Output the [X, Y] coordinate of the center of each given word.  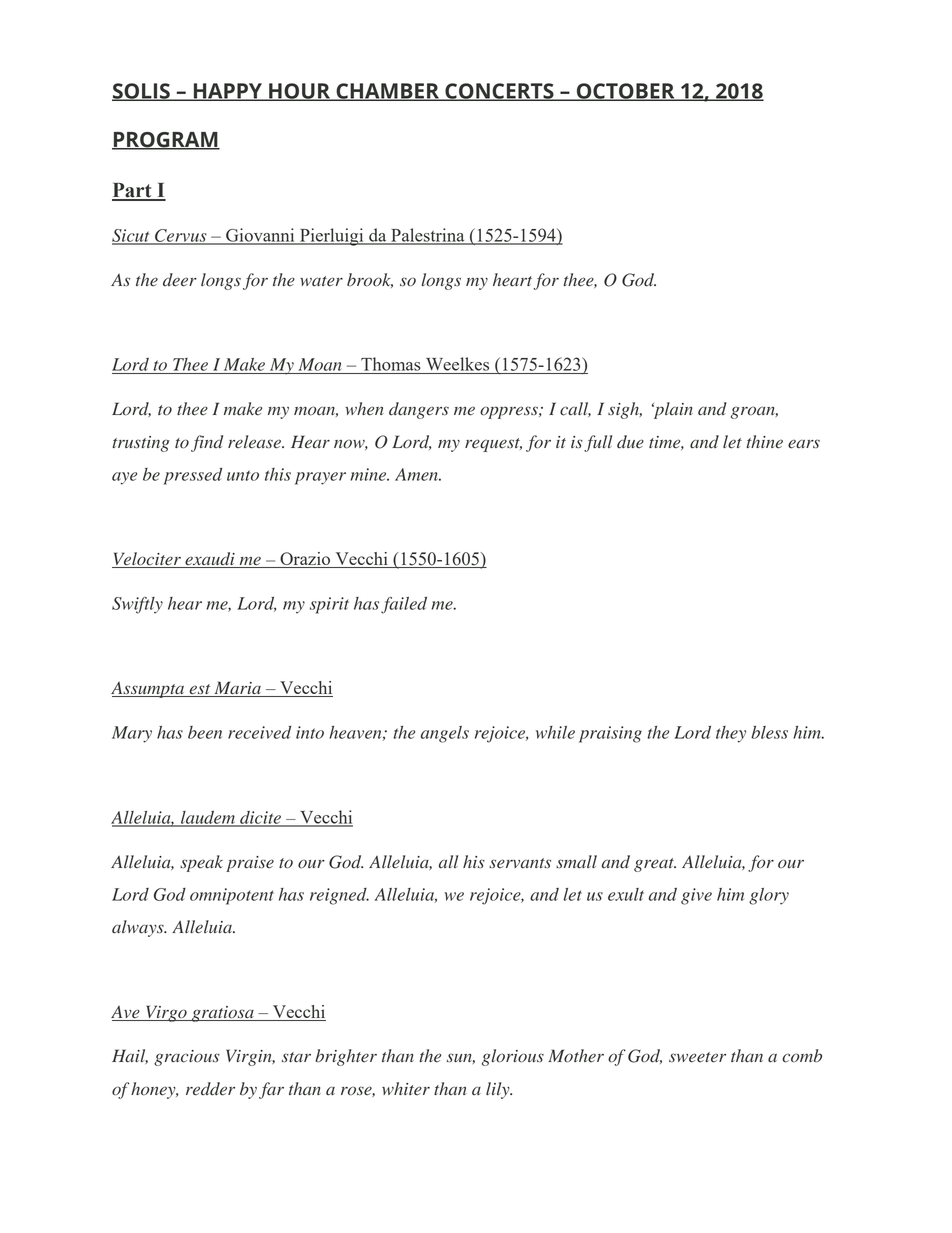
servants [520, 863]
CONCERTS [499, 92]
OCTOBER [625, 92]
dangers [419, 410]
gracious [187, 1058]
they [731, 734]
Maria [237, 689]
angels [445, 734]
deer [180, 280]
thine [764, 442]
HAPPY [228, 92]
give [696, 896]
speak [201, 863]
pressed [193, 476]
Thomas [391, 364]
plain [672, 410]
